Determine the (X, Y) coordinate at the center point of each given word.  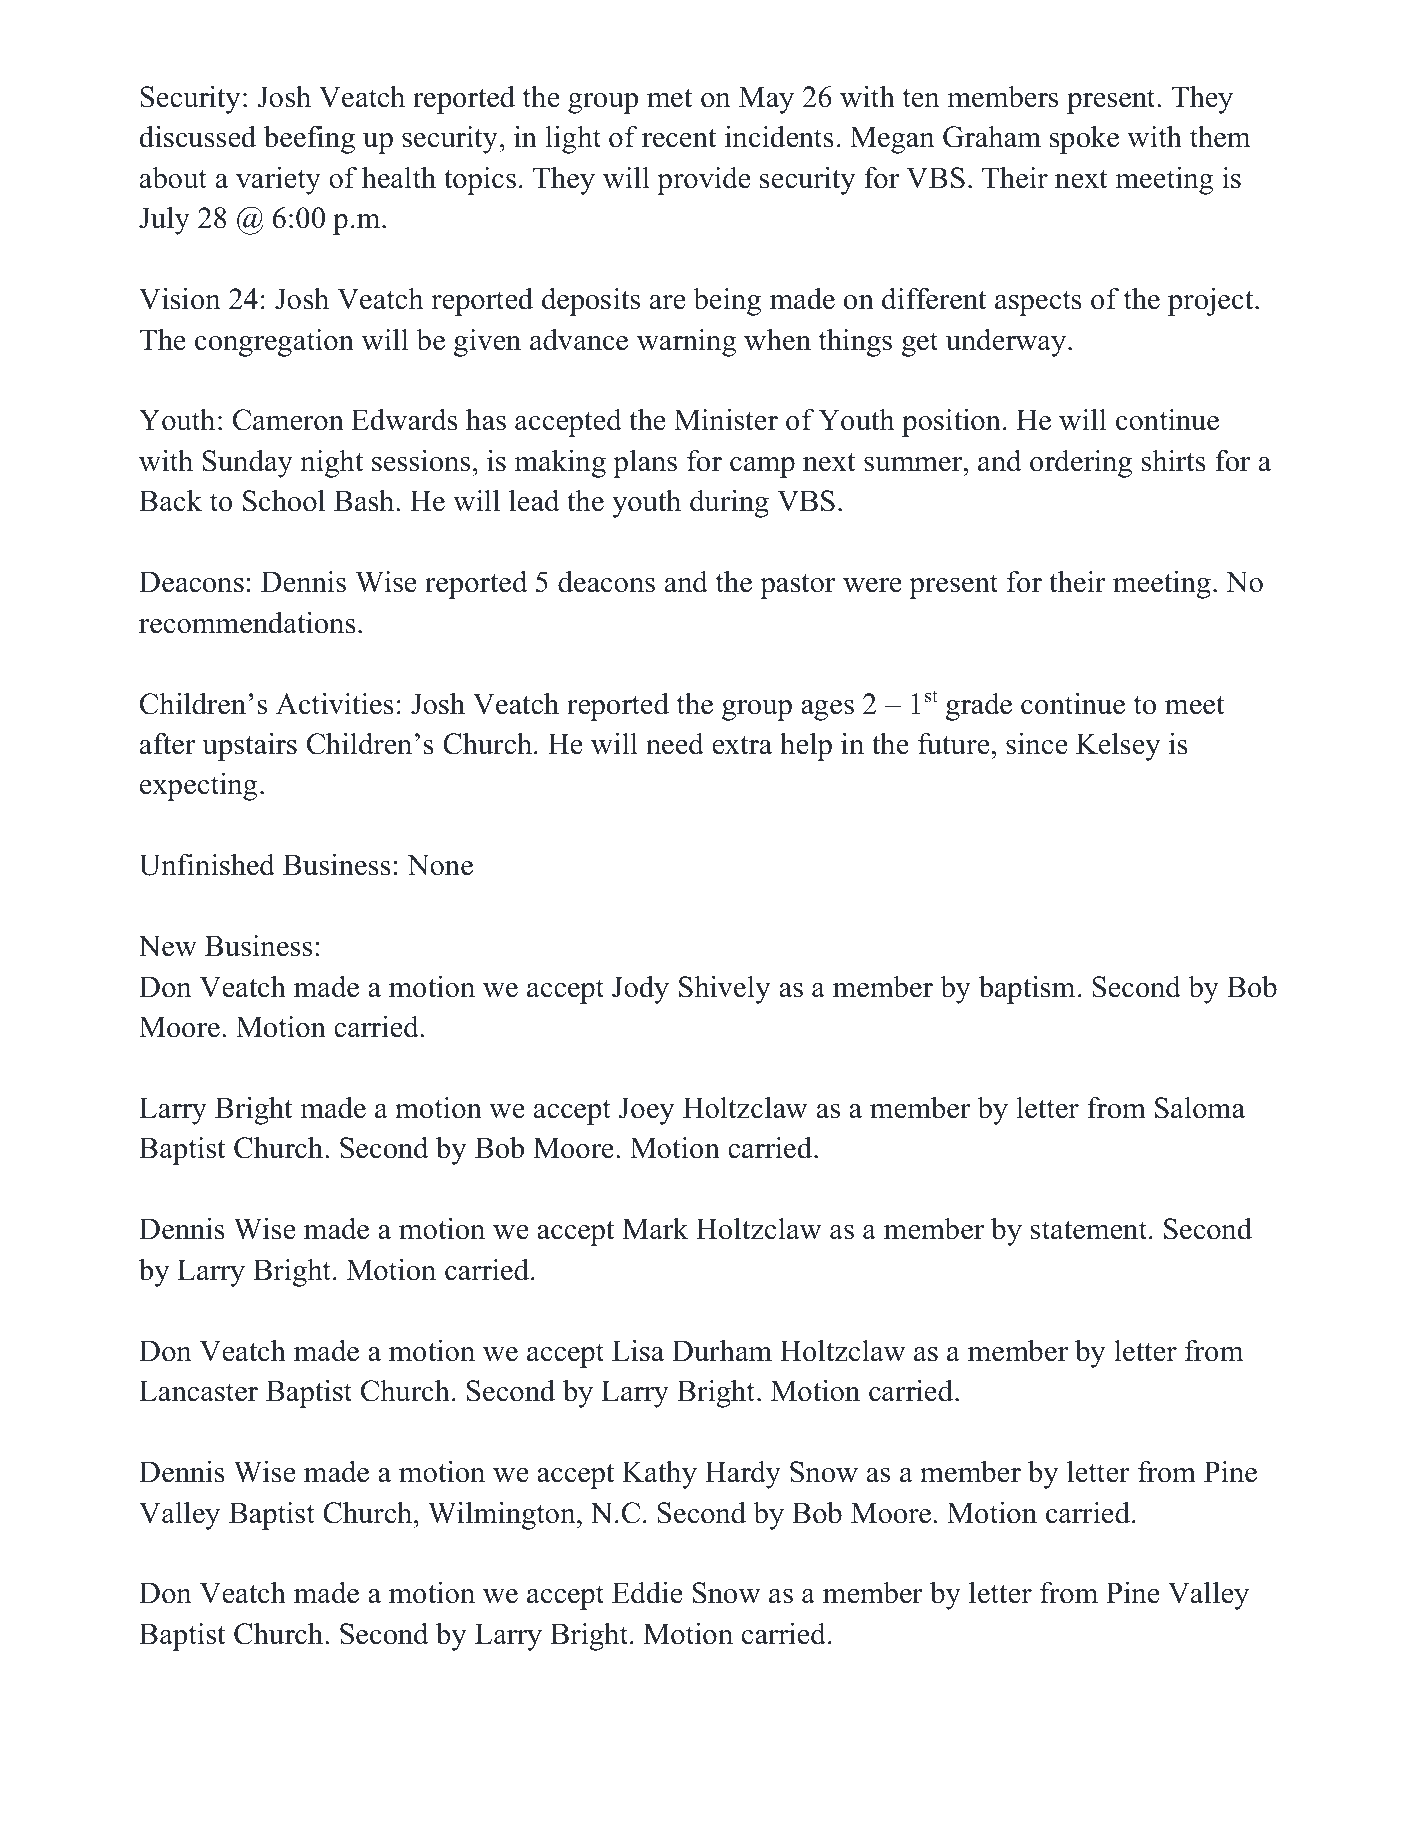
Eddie (647, 1592)
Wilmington (503, 1516)
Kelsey (1118, 747)
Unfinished (207, 865)
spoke (1084, 140)
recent (679, 138)
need (675, 744)
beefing (309, 140)
